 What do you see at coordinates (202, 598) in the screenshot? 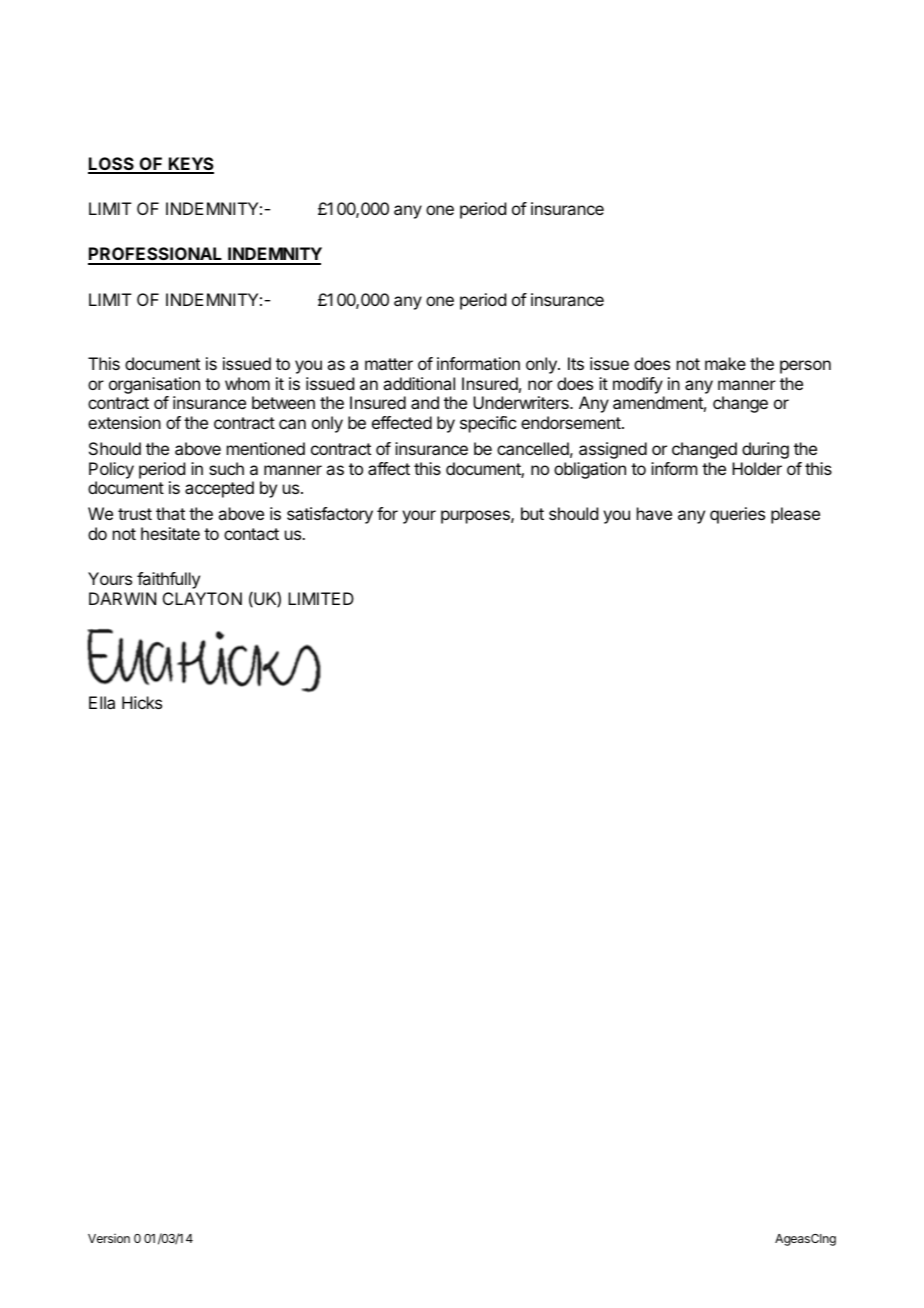
I see `CLAYTON` at bounding box center [202, 598].
